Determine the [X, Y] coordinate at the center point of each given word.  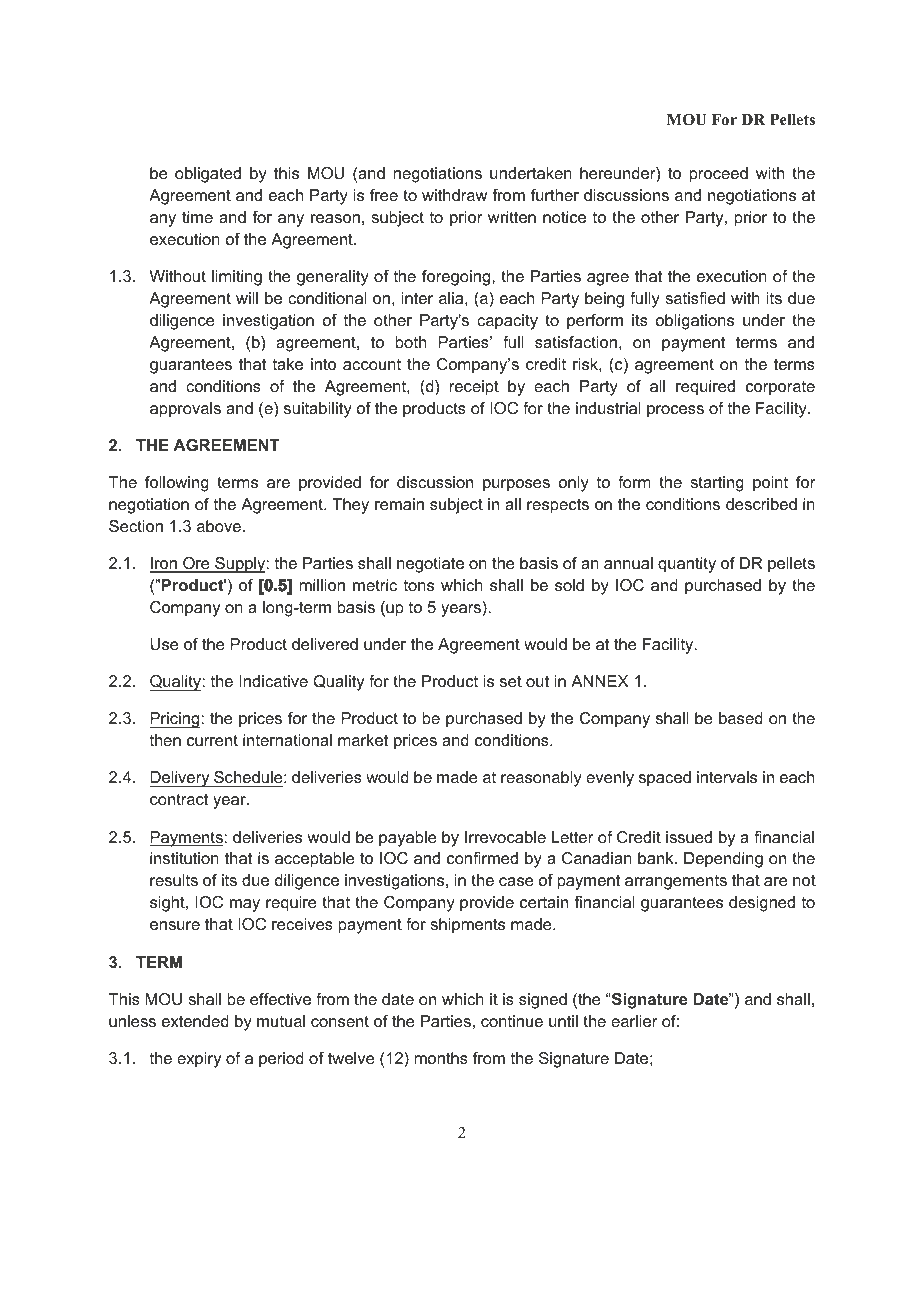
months [441, 1058]
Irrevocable [505, 837]
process [675, 411]
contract [179, 799]
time [197, 217]
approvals [185, 410]
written [512, 217]
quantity [687, 565]
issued [689, 837]
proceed [719, 175]
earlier [634, 1021]
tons [419, 585]
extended [195, 1021]
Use [165, 644]
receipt [474, 388]
